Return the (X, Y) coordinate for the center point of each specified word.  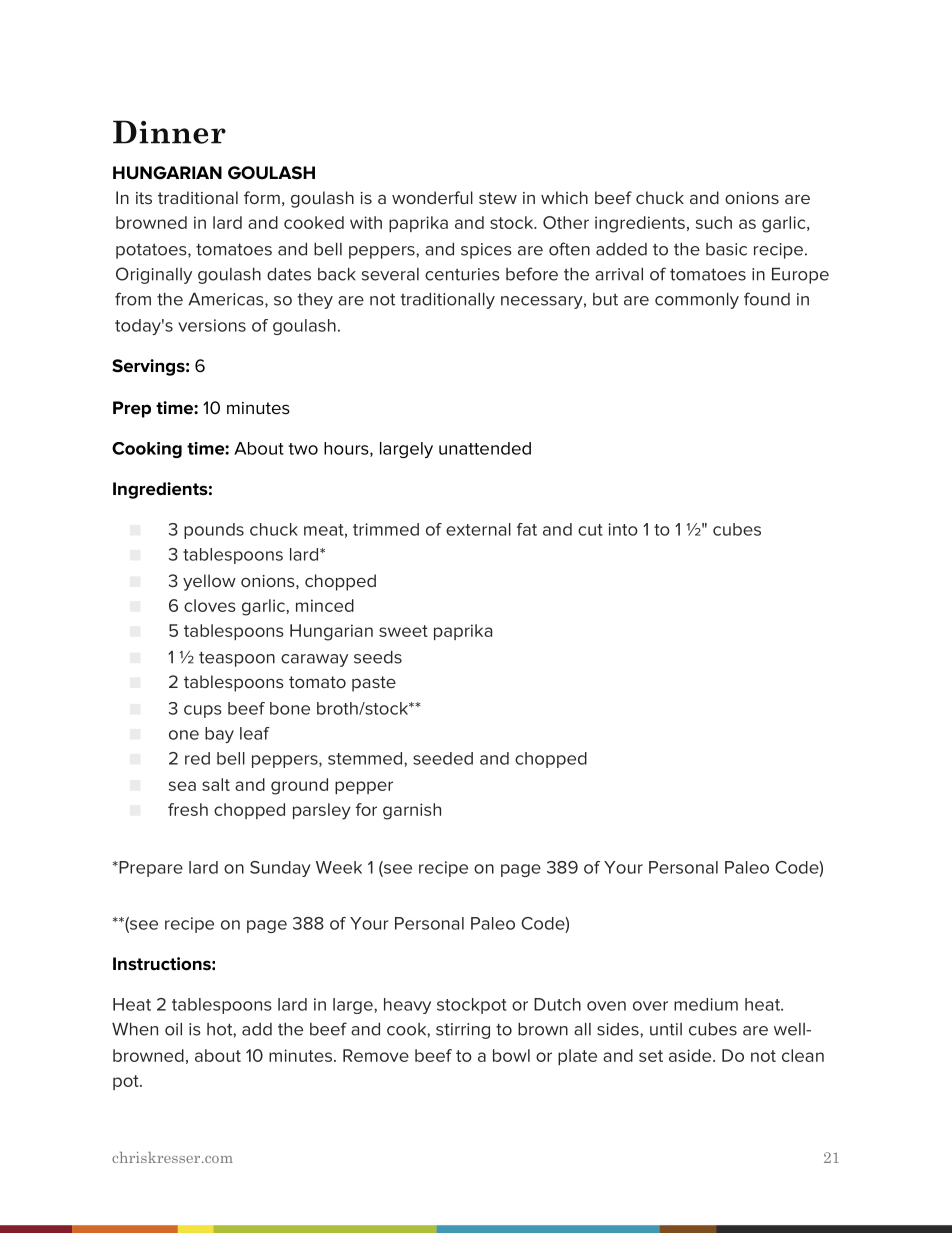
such (714, 222)
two (303, 449)
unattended (485, 448)
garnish (412, 811)
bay (219, 735)
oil (173, 1029)
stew (498, 198)
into (623, 529)
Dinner (169, 132)
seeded (443, 758)
